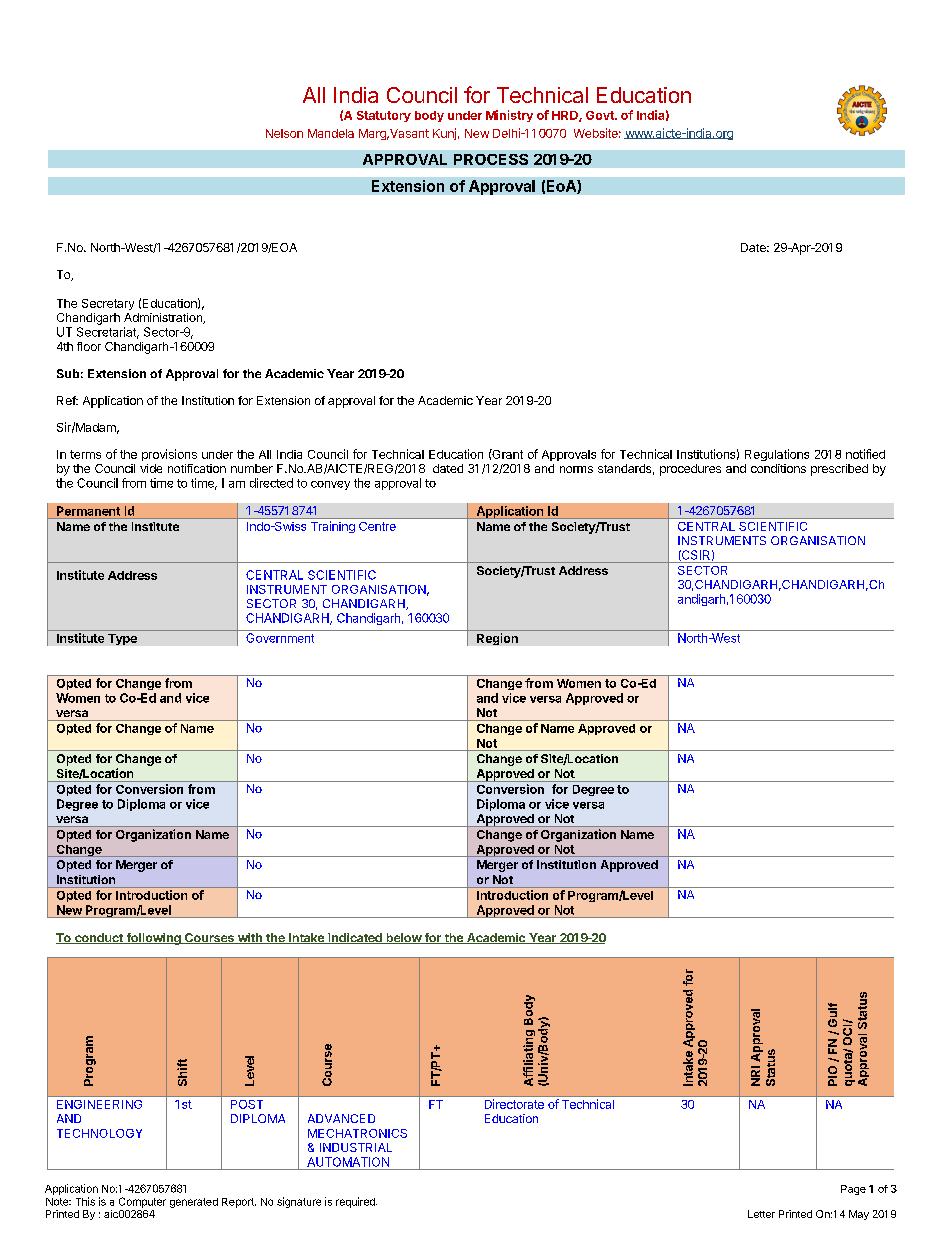  Describe the element at coordinates (778, 468) in the image. I see `conditions` at that location.
